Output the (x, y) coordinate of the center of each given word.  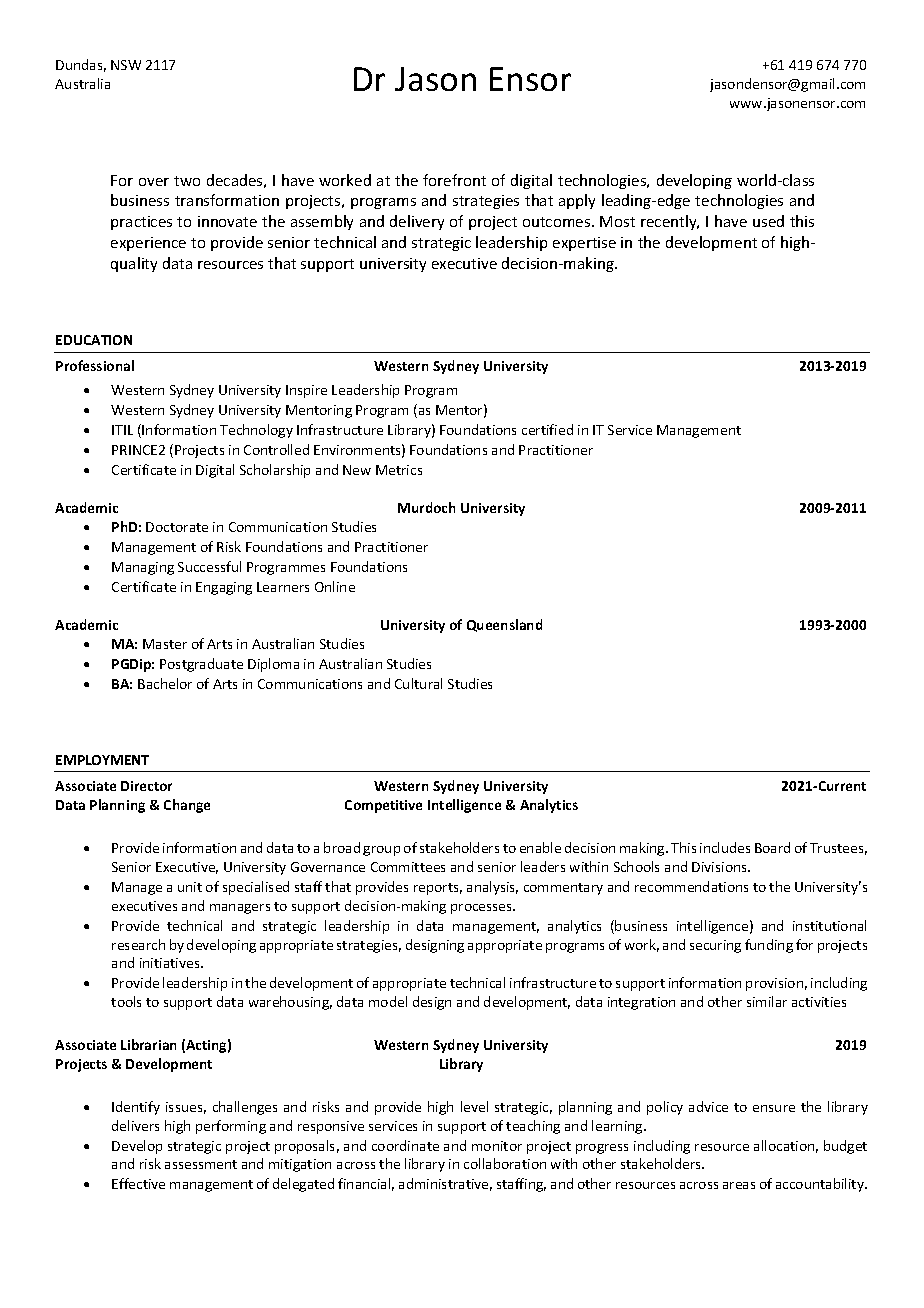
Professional (95, 365)
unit (190, 887)
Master (165, 644)
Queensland (504, 625)
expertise (584, 244)
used (768, 221)
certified (547, 429)
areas (739, 1185)
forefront (454, 180)
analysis (492, 888)
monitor (497, 1146)
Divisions (720, 867)
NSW (126, 65)
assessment (201, 1164)
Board (772, 847)
